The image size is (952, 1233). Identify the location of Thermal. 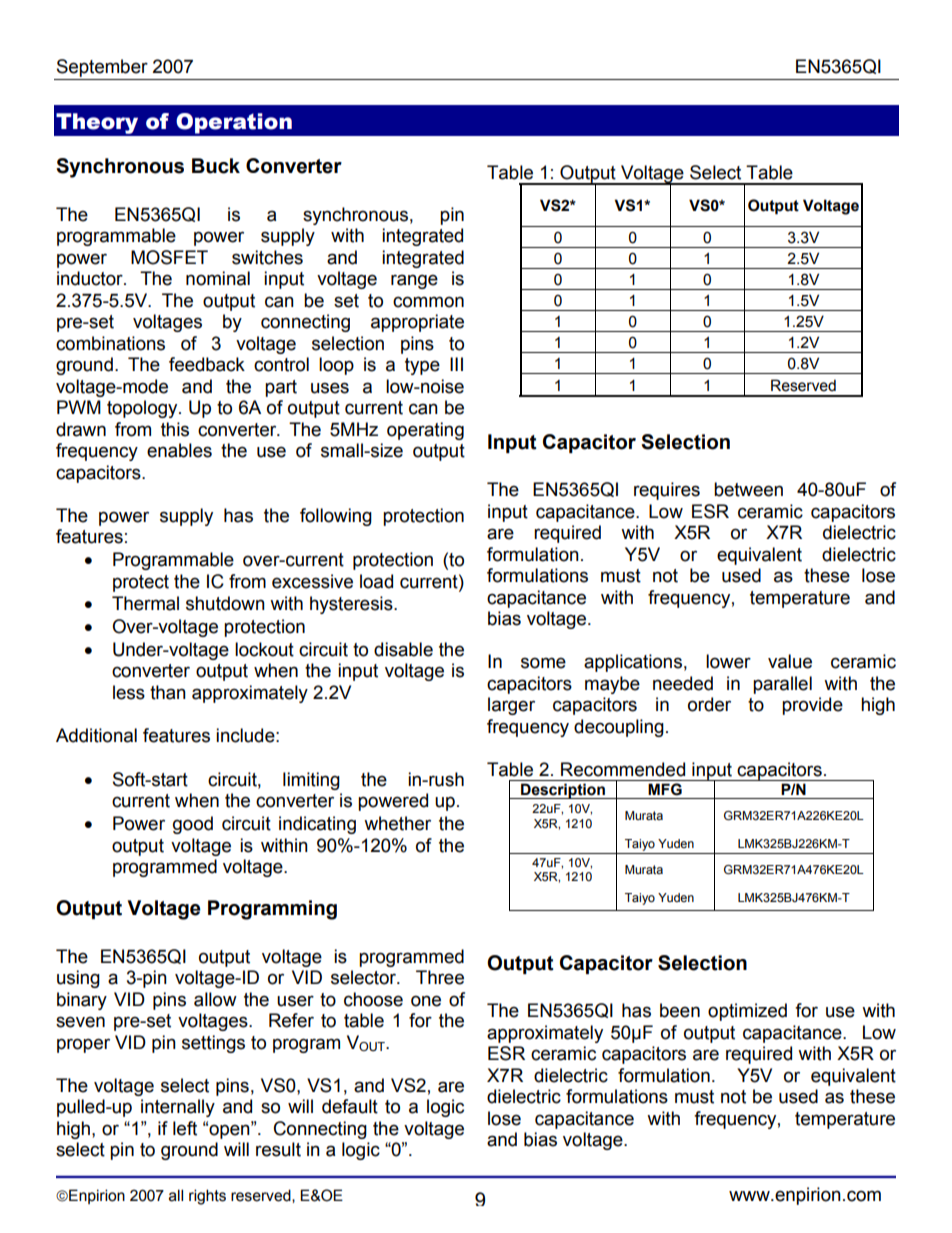
(145, 603).
